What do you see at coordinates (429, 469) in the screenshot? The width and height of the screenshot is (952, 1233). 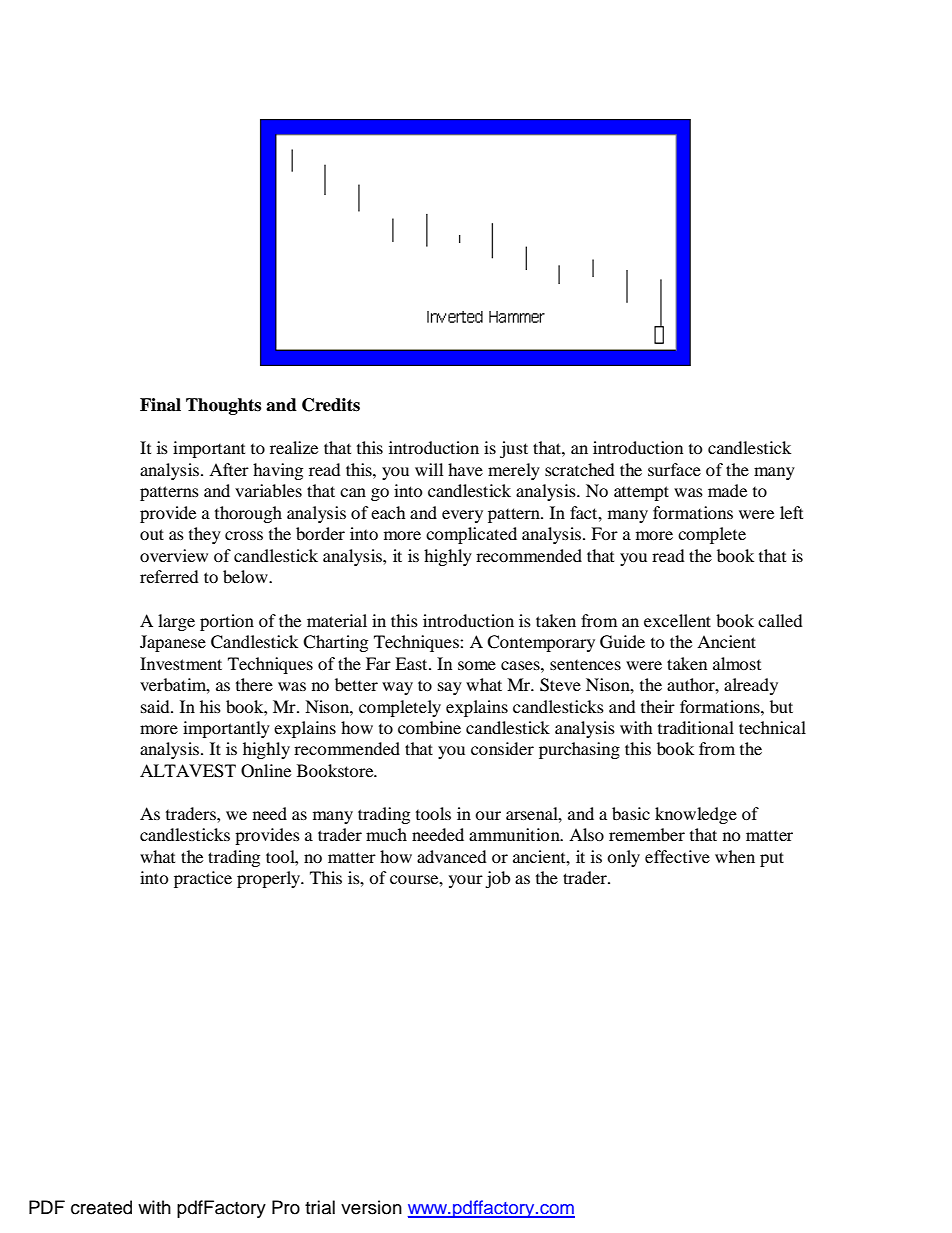 I see `will` at bounding box center [429, 469].
